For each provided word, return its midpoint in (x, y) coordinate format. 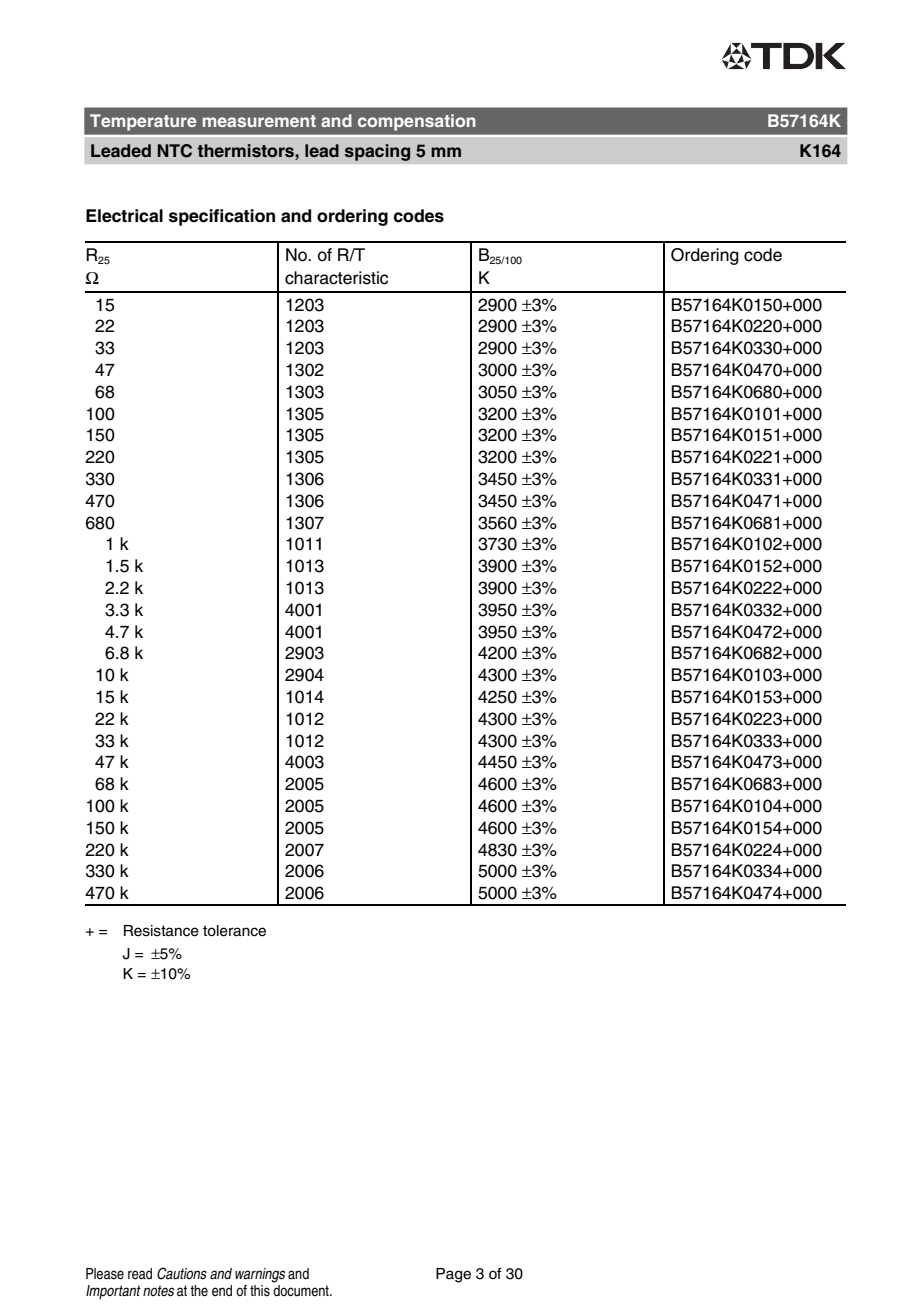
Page (453, 1275)
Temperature (143, 122)
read (140, 1274)
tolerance (234, 931)
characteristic (336, 278)
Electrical (124, 216)
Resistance (161, 931)
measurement (259, 121)
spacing (377, 152)
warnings (260, 1275)
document (302, 1291)
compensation (416, 122)
